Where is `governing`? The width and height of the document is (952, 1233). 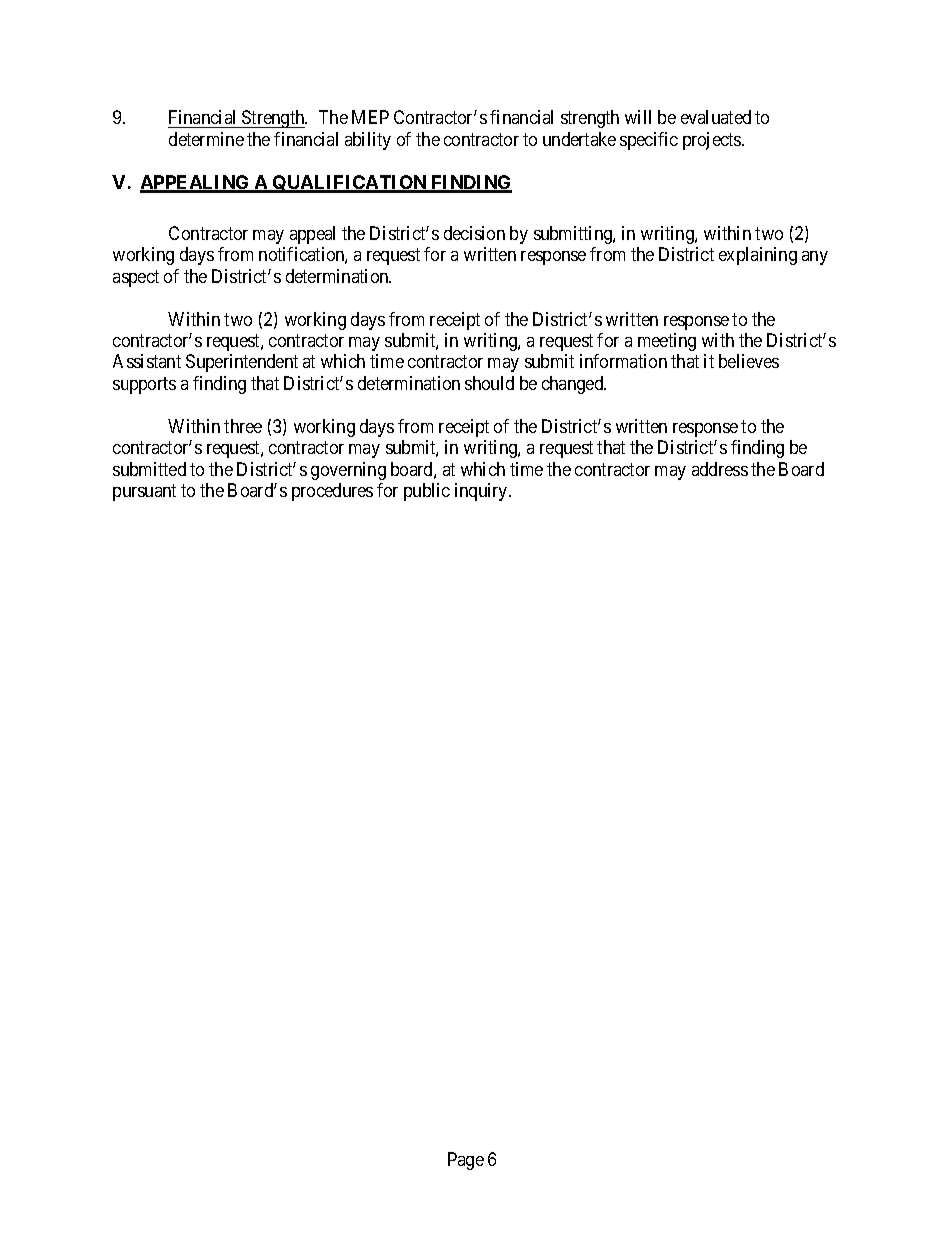
governing is located at coordinates (348, 471).
